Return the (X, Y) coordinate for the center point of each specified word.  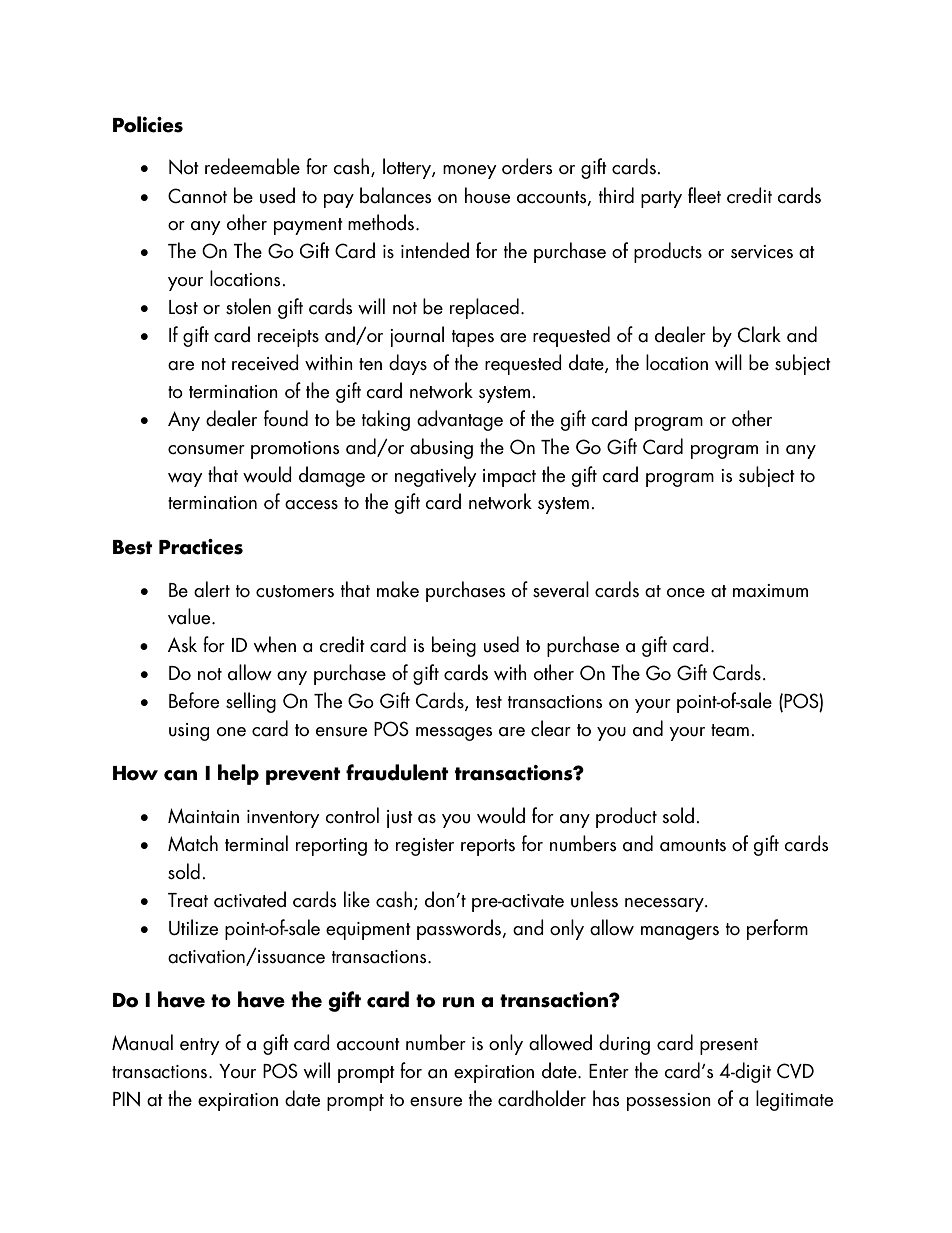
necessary (665, 905)
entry (200, 1046)
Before (194, 700)
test (489, 702)
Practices (201, 547)
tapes (473, 338)
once (686, 593)
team (730, 730)
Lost (183, 307)
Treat (188, 900)
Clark (759, 334)
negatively (436, 476)
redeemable (252, 166)
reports (488, 847)
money (470, 172)
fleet (704, 195)
